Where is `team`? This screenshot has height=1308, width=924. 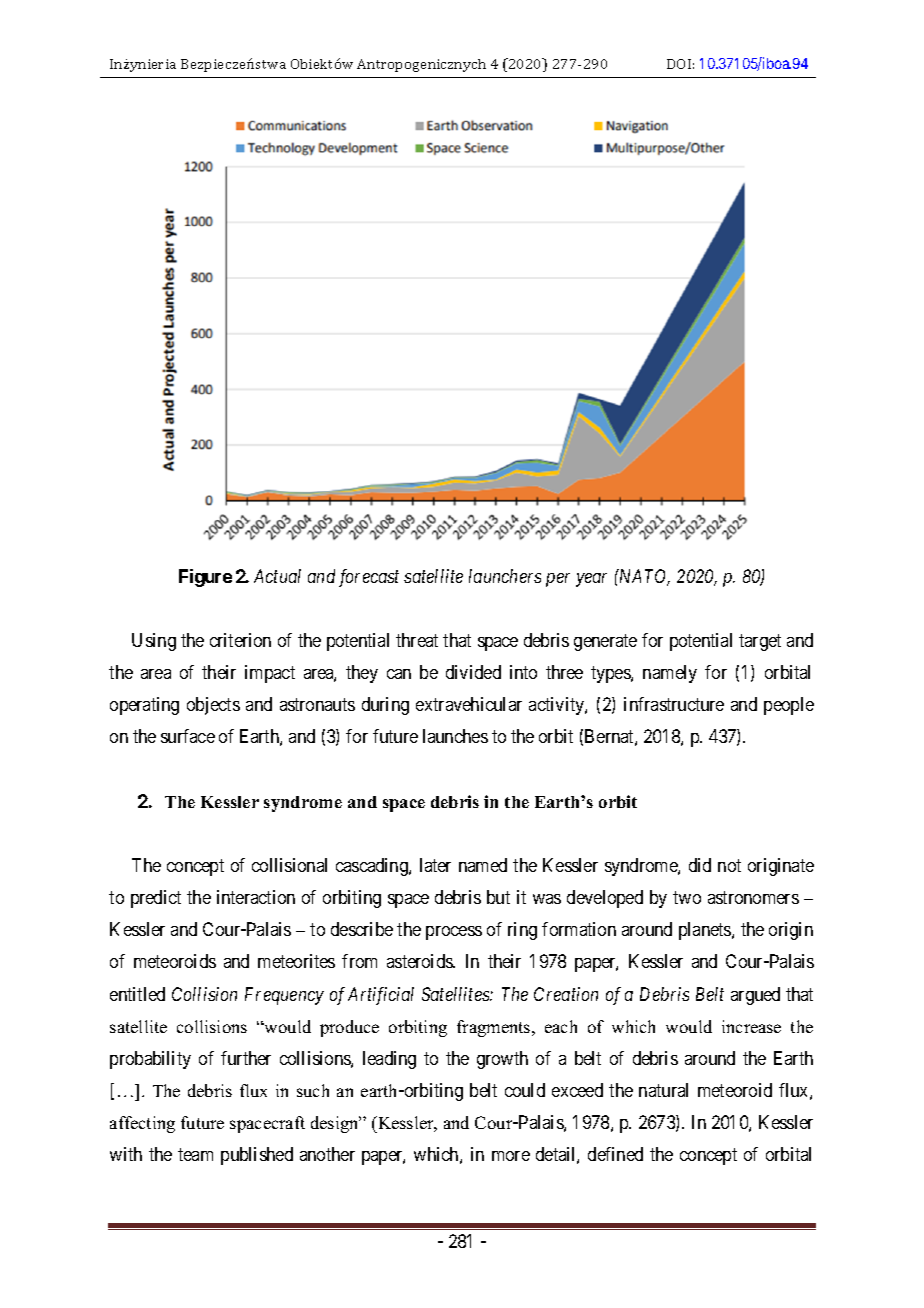 team is located at coordinates (195, 1155).
